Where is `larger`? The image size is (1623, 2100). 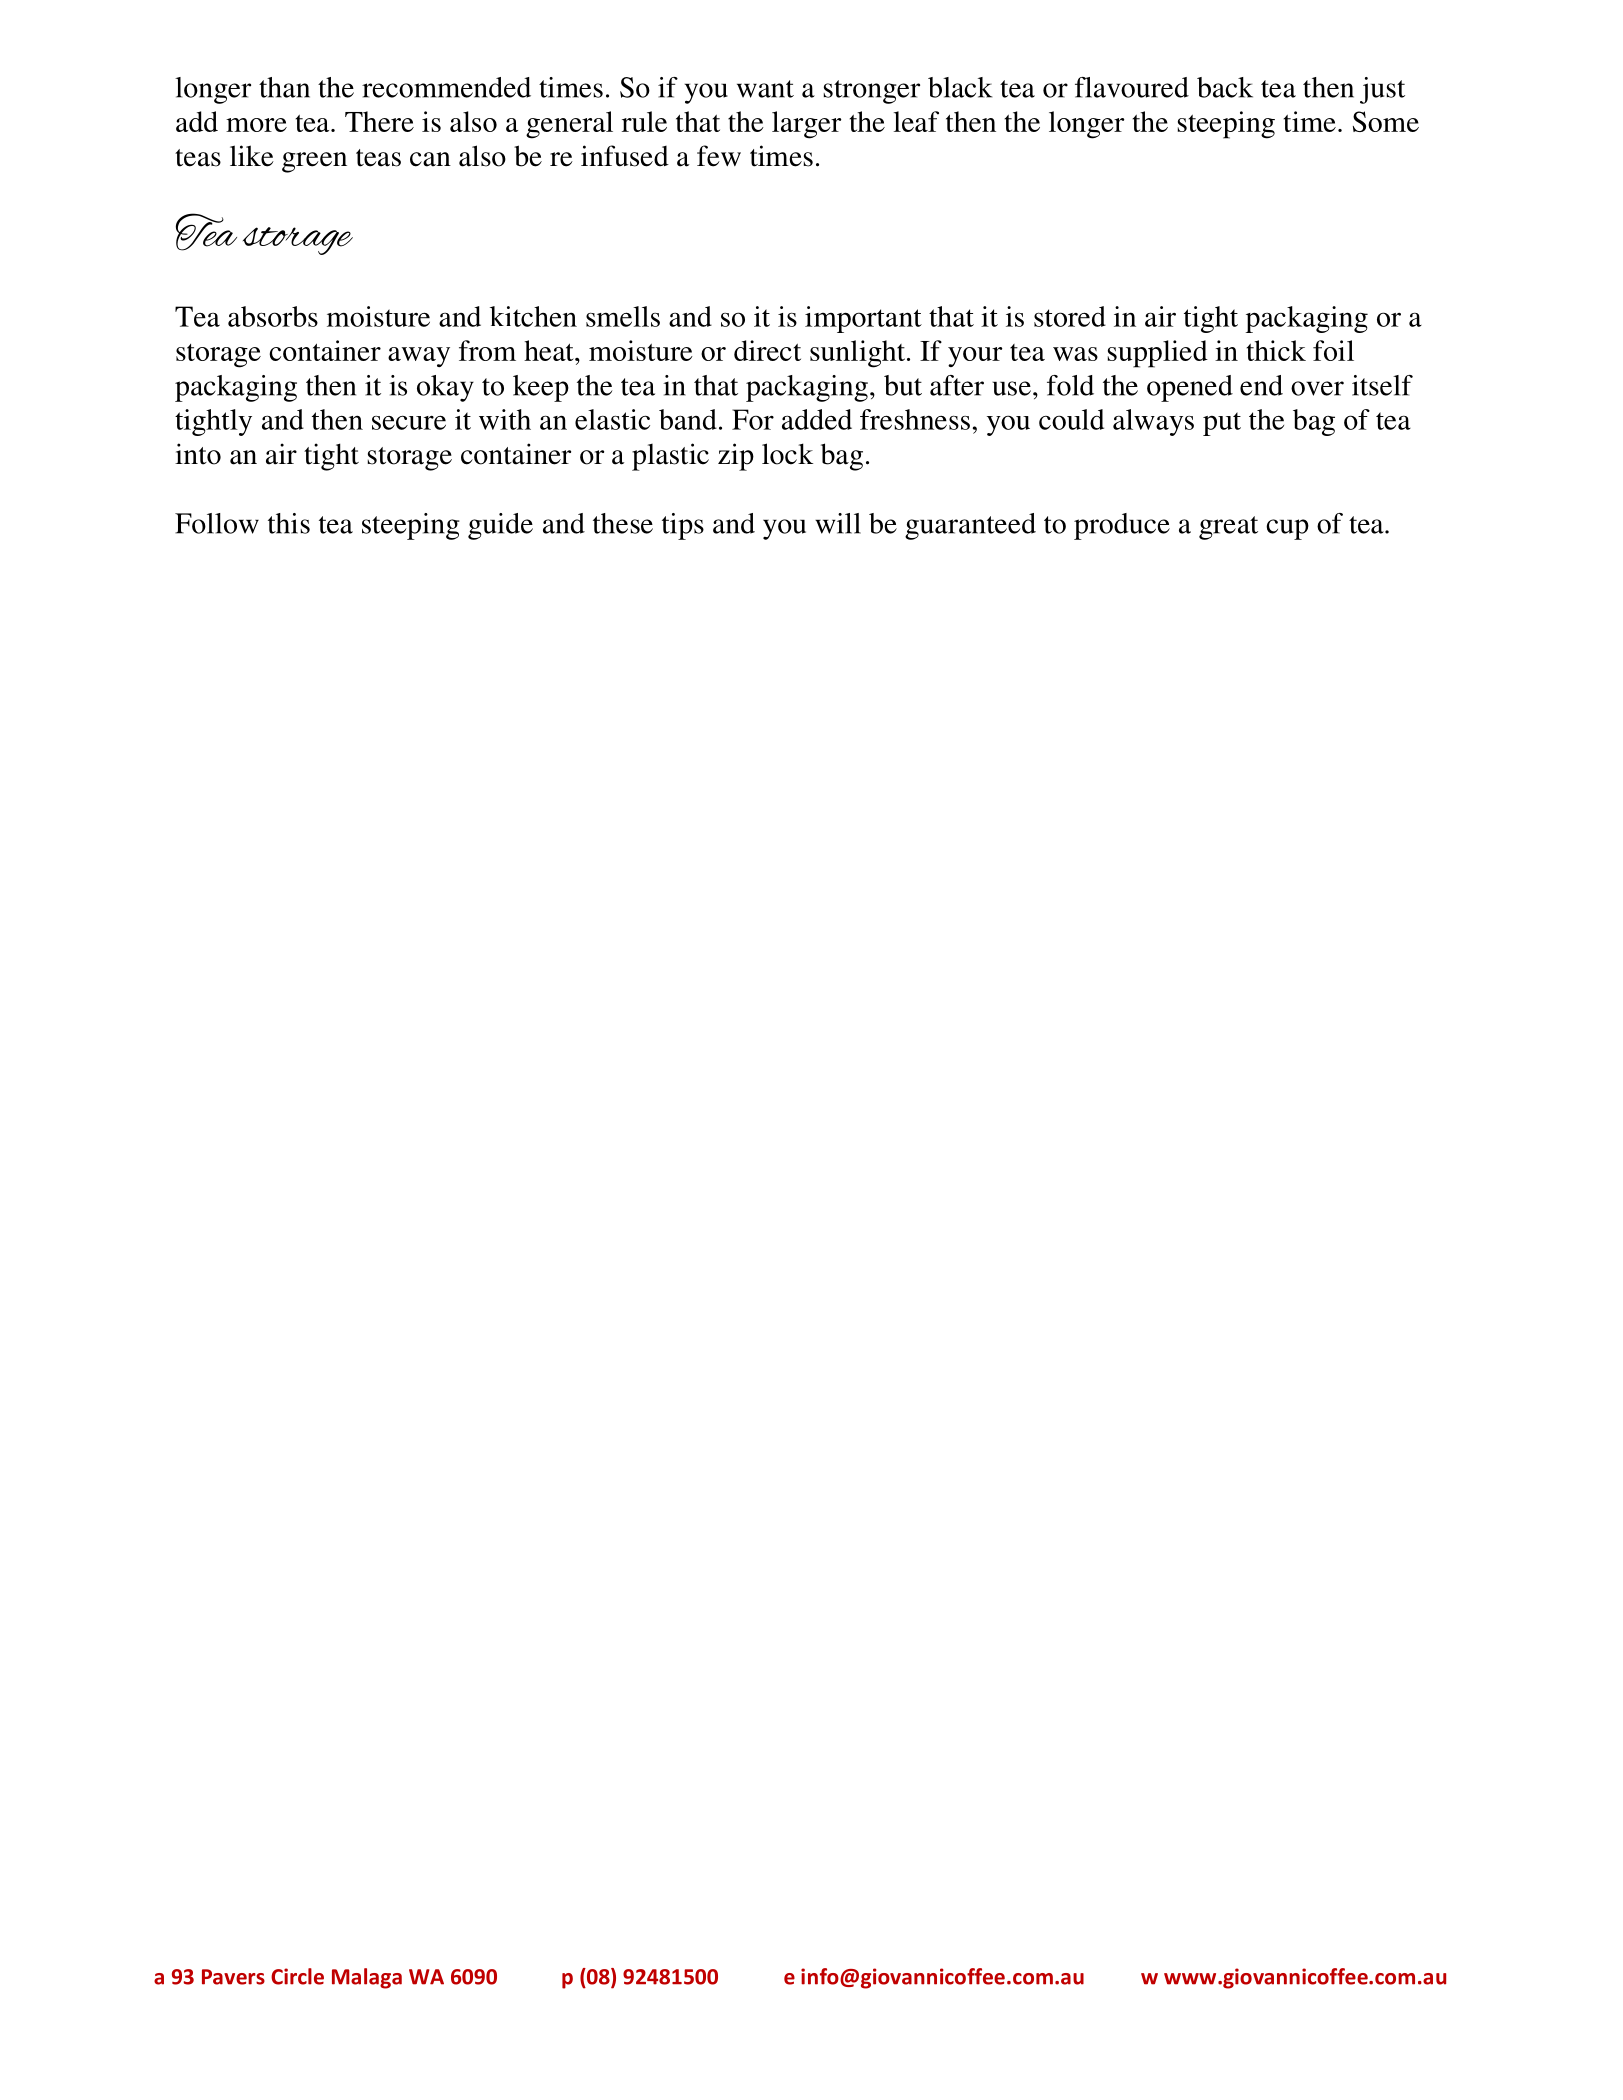 larger is located at coordinates (806, 125).
